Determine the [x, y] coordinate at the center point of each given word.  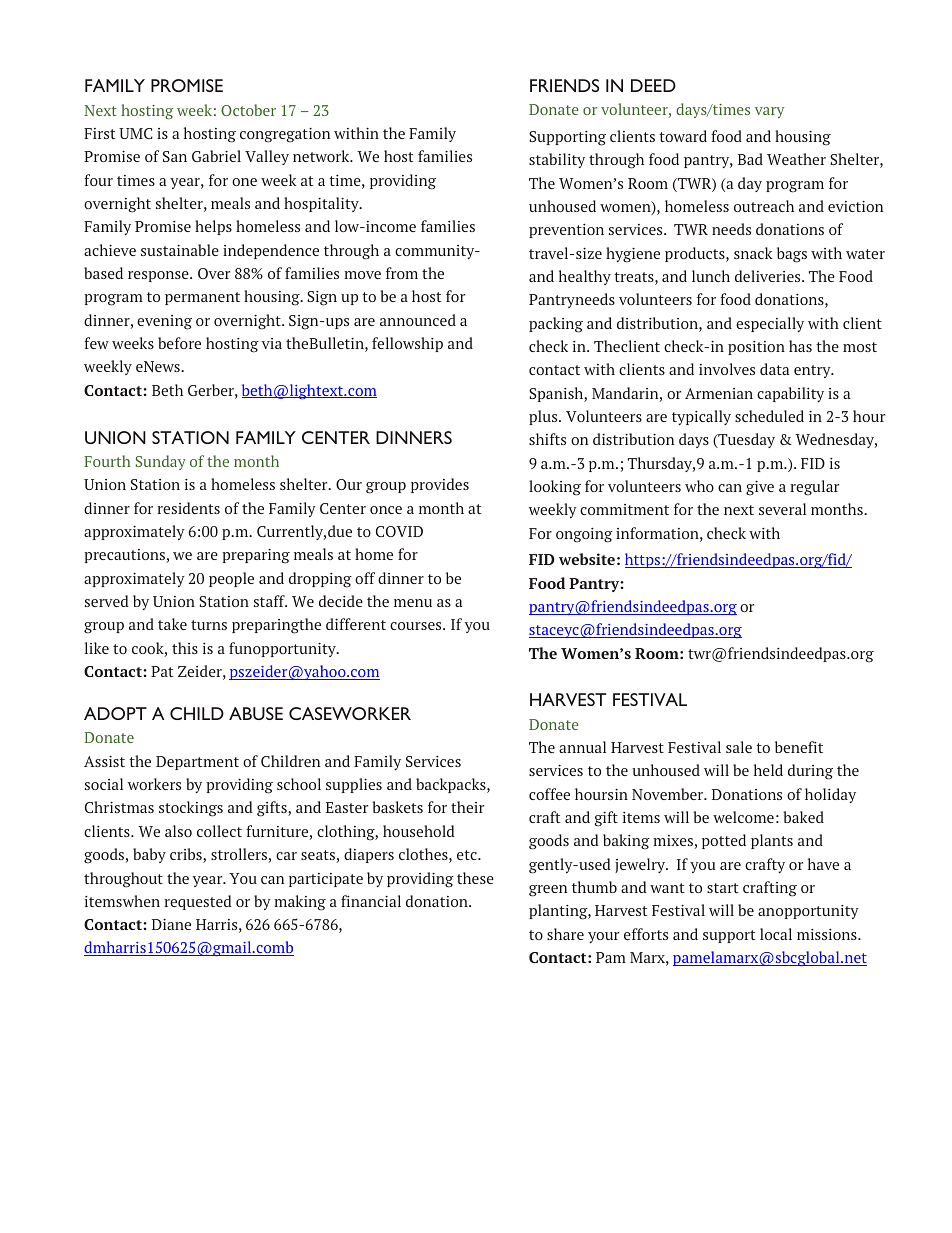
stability [557, 160]
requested [198, 902]
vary [769, 112]
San [175, 156]
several [782, 509]
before [179, 343]
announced [418, 320]
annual [582, 747]
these [475, 878]
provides [440, 485]
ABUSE [256, 713]
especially [770, 324]
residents [188, 508]
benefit [799, 747]
